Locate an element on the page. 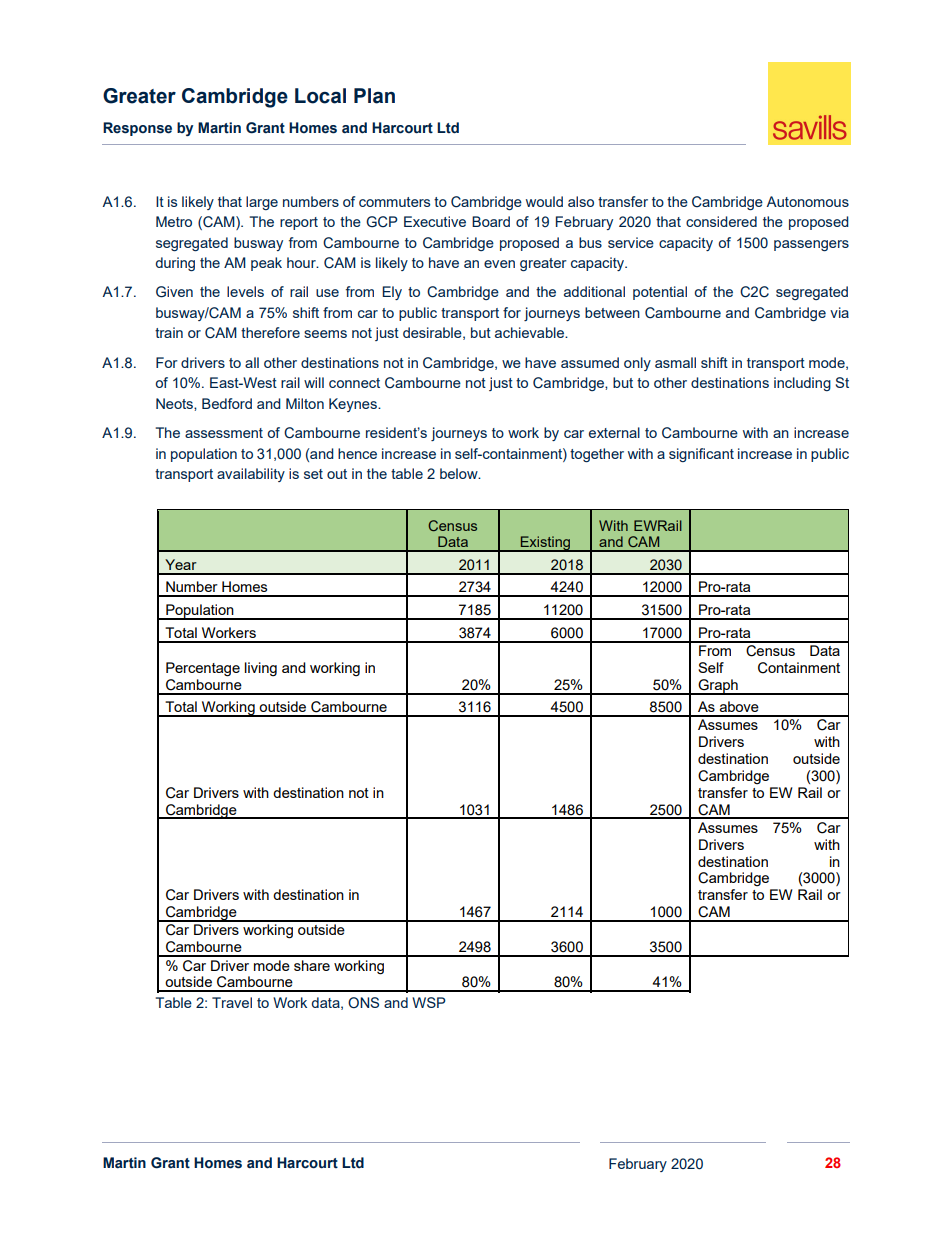 The height and width of the document is (1233, 952). achievable is located at coordinates (530, 332).
